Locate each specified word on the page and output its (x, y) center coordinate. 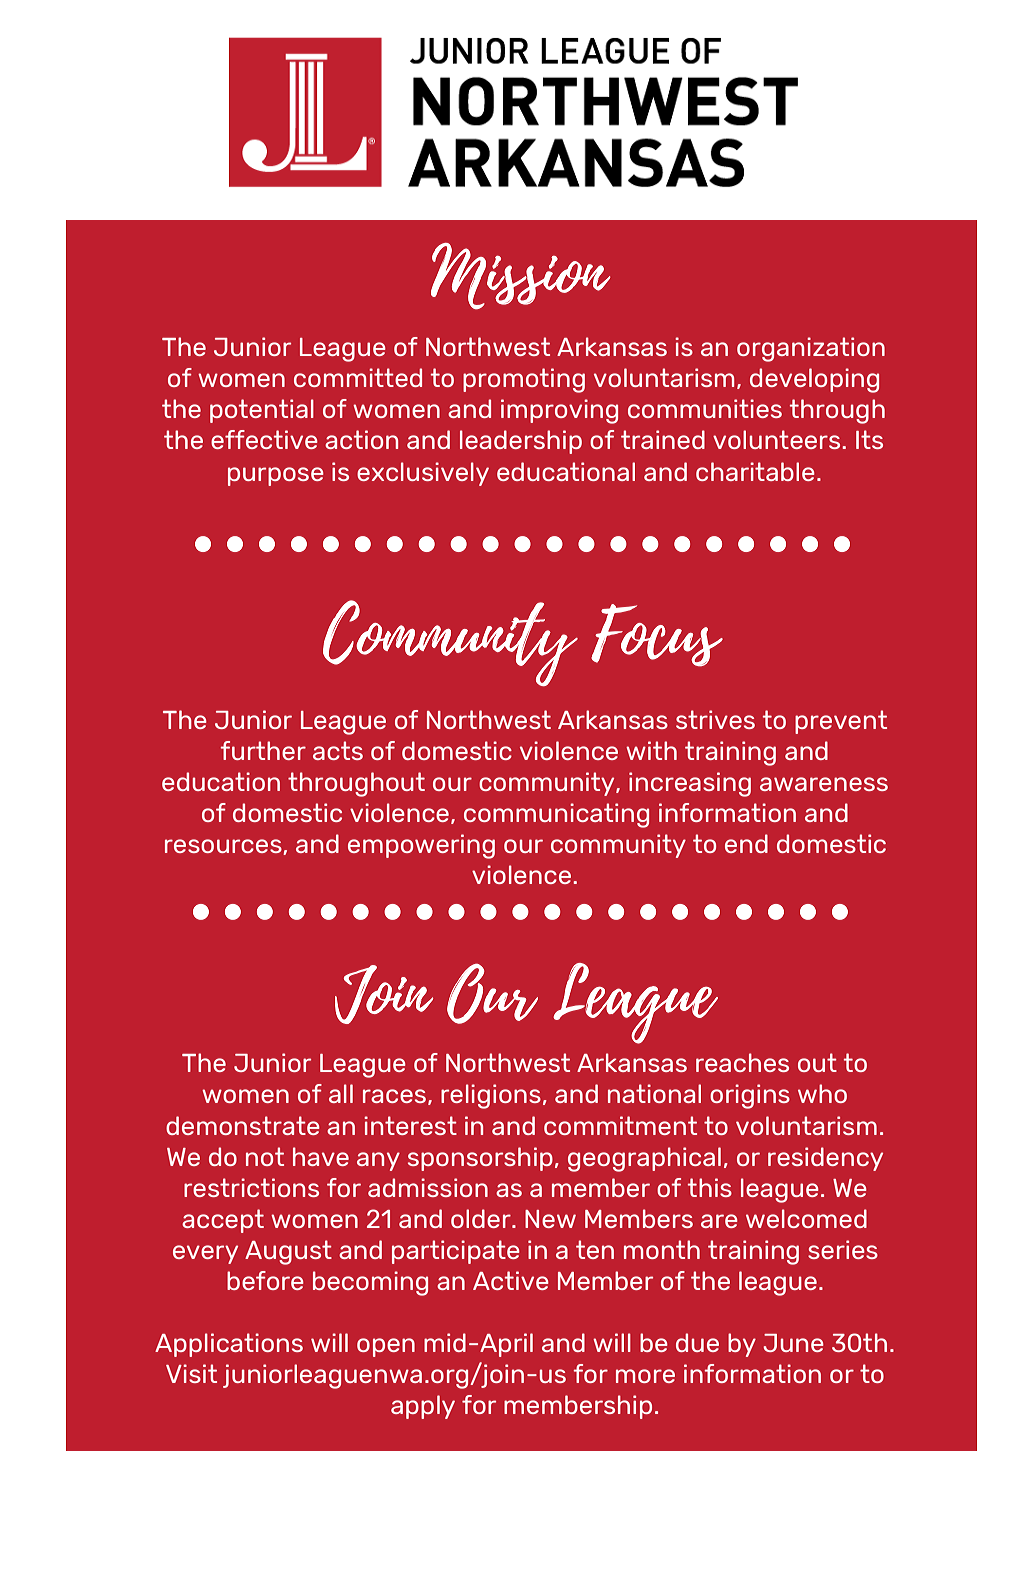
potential (262, 411)
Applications (229, 1345)
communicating (556, 815)
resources (224, 847)
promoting (524, 380)
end (746, 843)
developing (814, 380)
